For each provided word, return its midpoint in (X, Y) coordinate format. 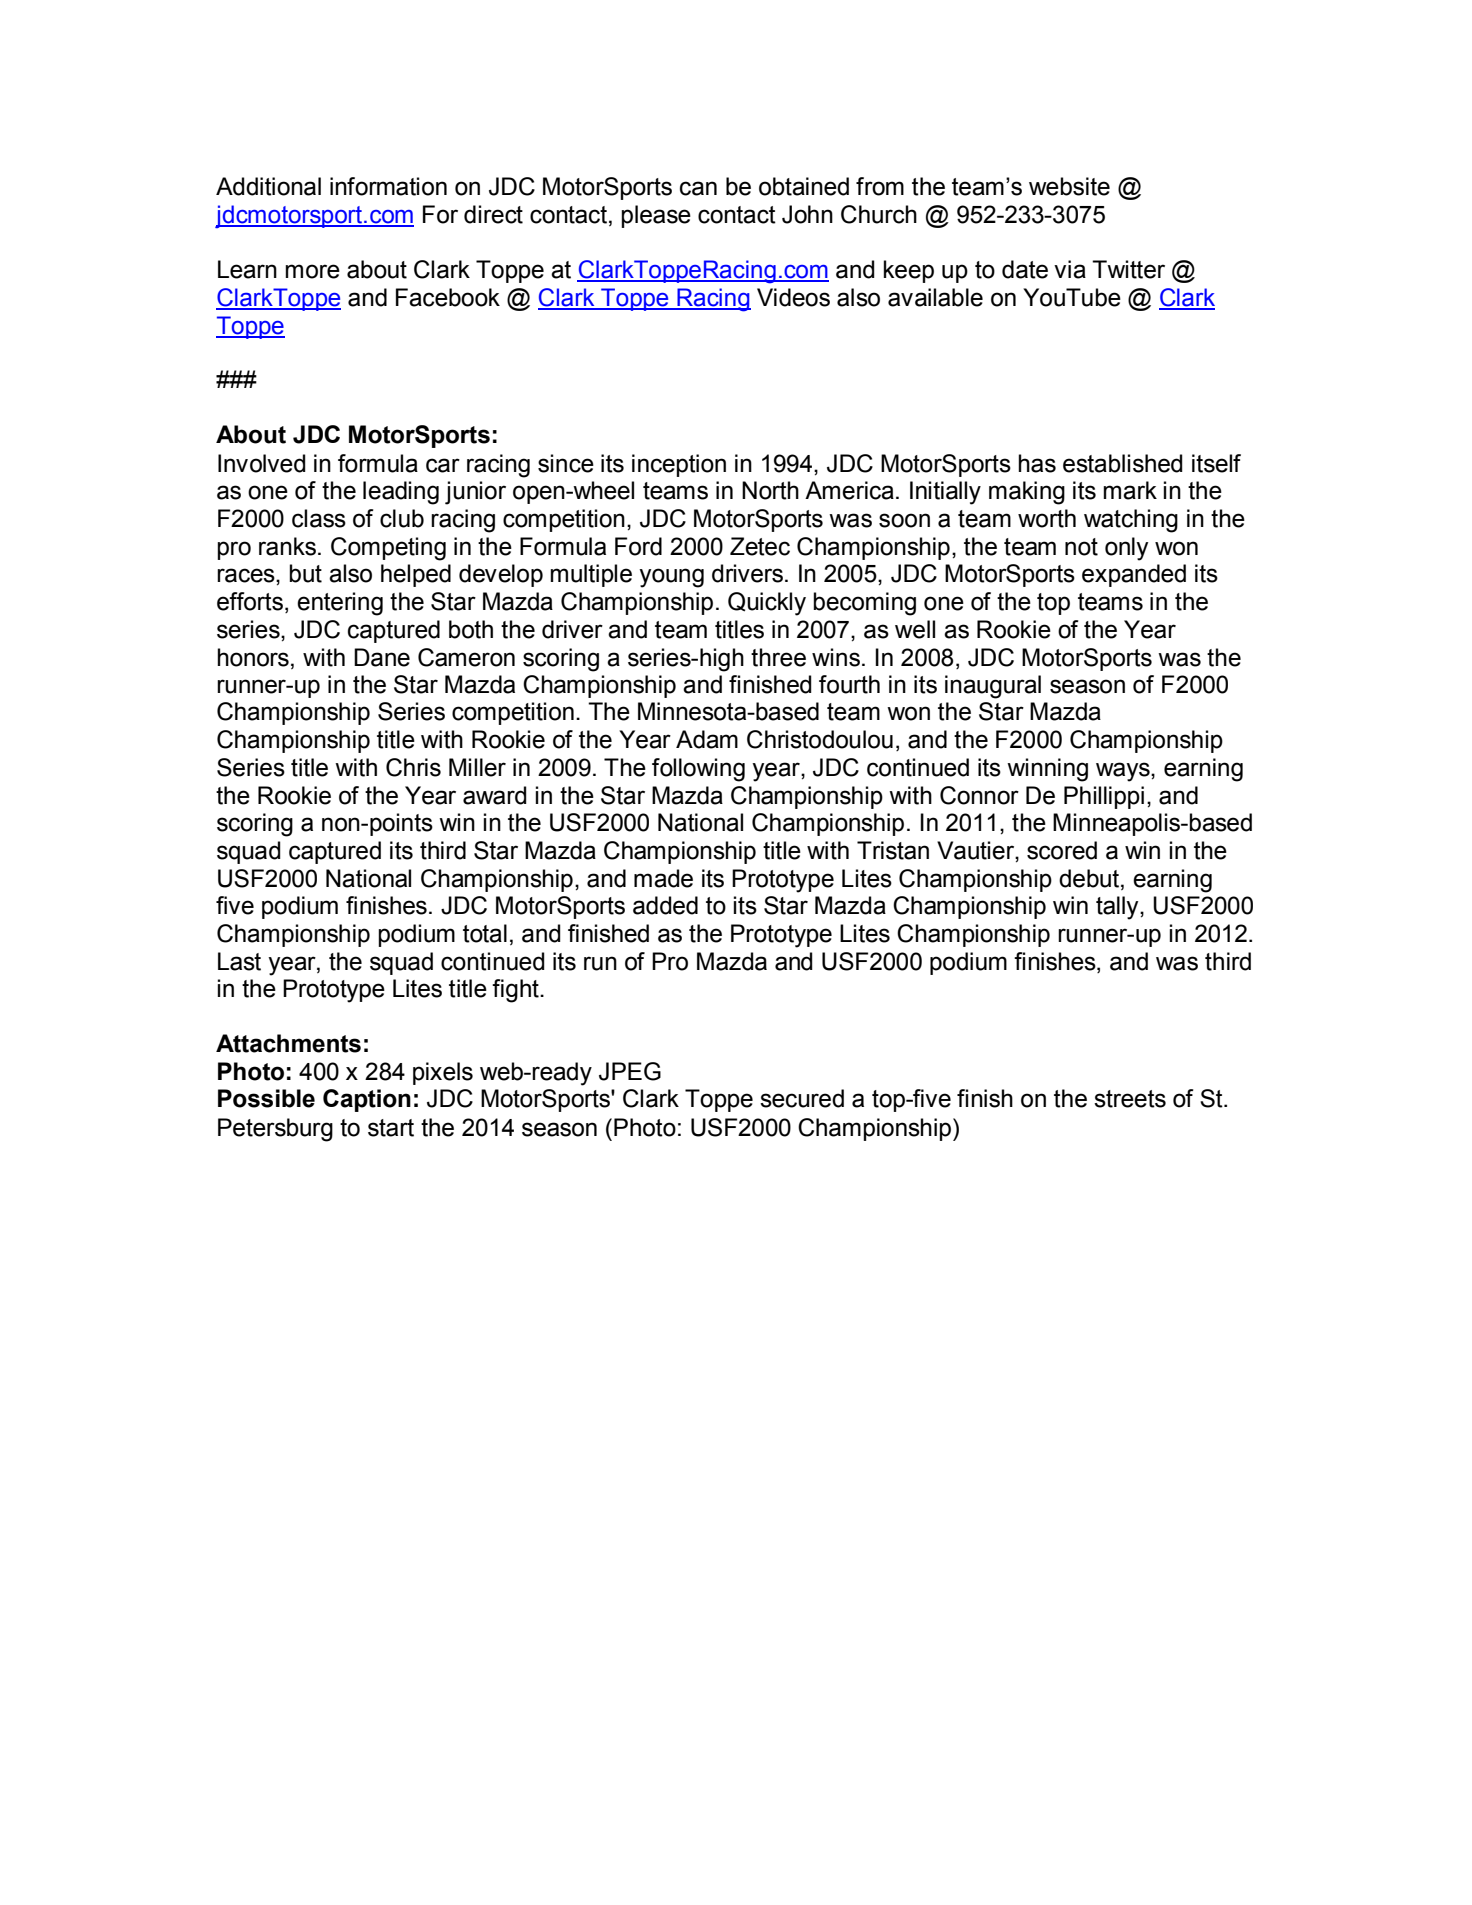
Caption (367, 1100)
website (1069, 186)
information (388, 186)
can (698, 188)
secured (802, 1098)
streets (1130, 1099)
